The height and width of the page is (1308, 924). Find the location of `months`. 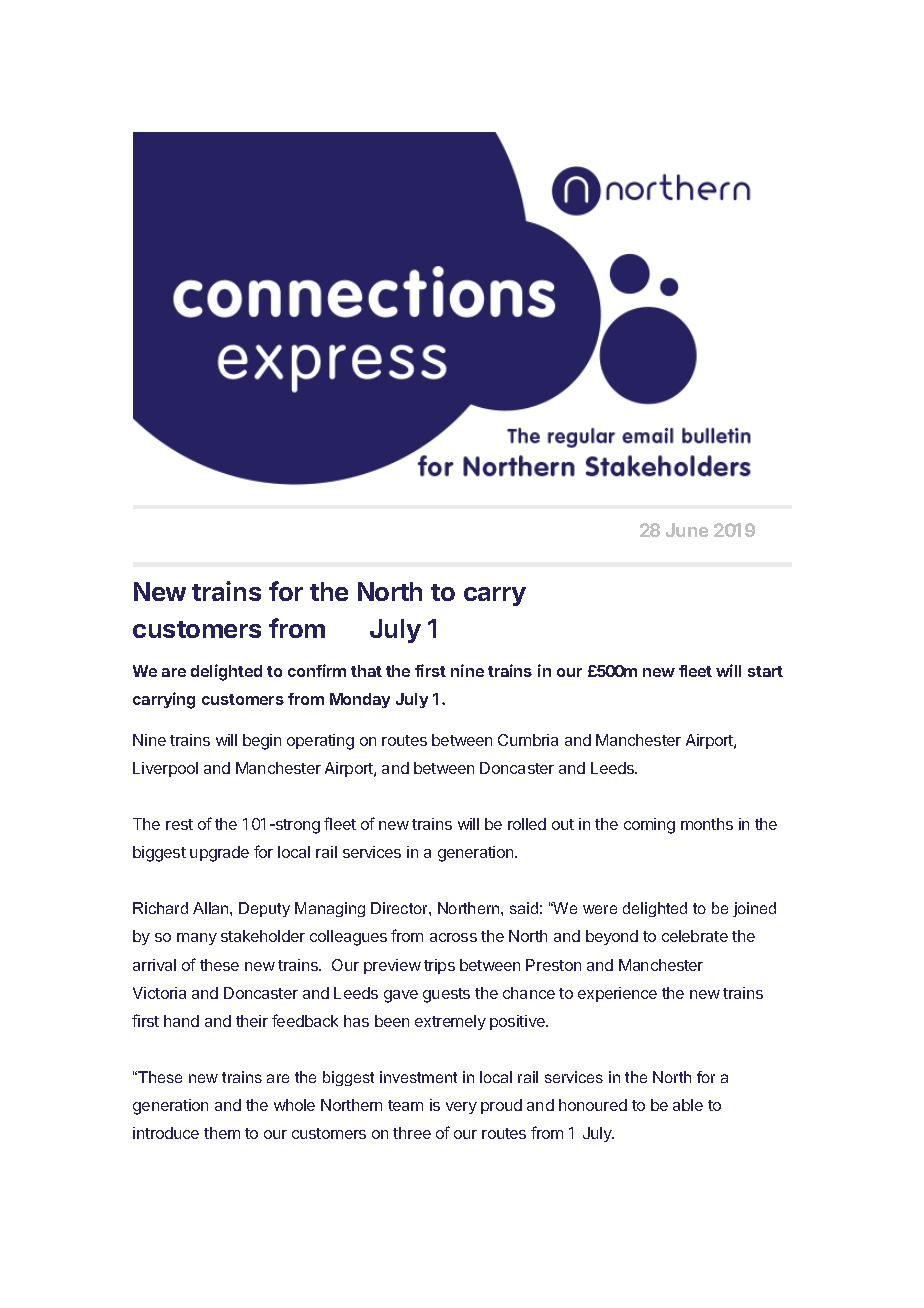

months is located at coordinates (707, 824).
